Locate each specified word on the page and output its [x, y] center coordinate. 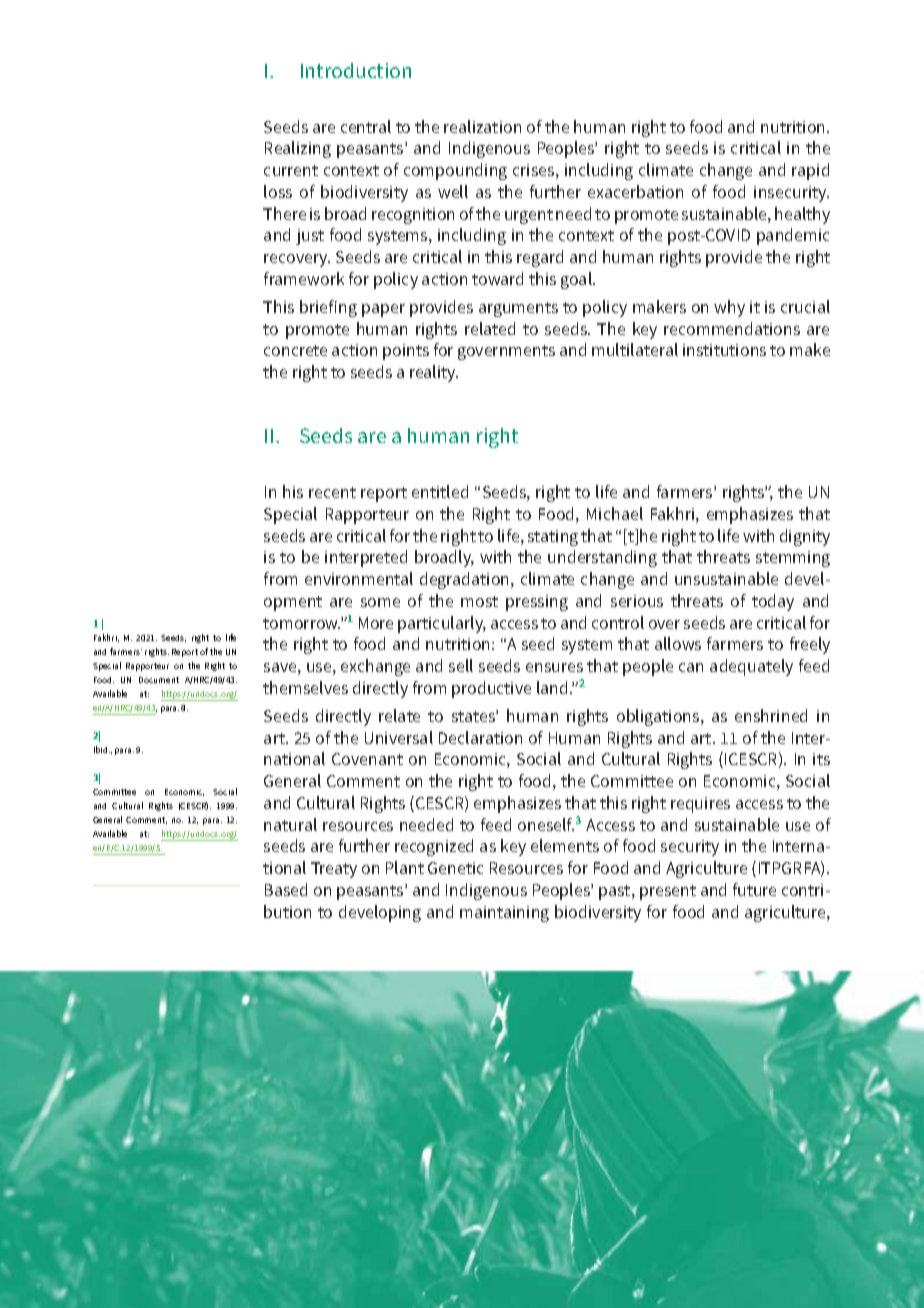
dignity [805, 537]
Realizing [298, 149]
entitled [440, 491]
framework [304, 278]
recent [332, 492]
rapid [810, 171]
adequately [751, 667]
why [729, 308]
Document [159, 680]
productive [491, 689]
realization [482, 126]
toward [497, 278]
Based [286, 889]
